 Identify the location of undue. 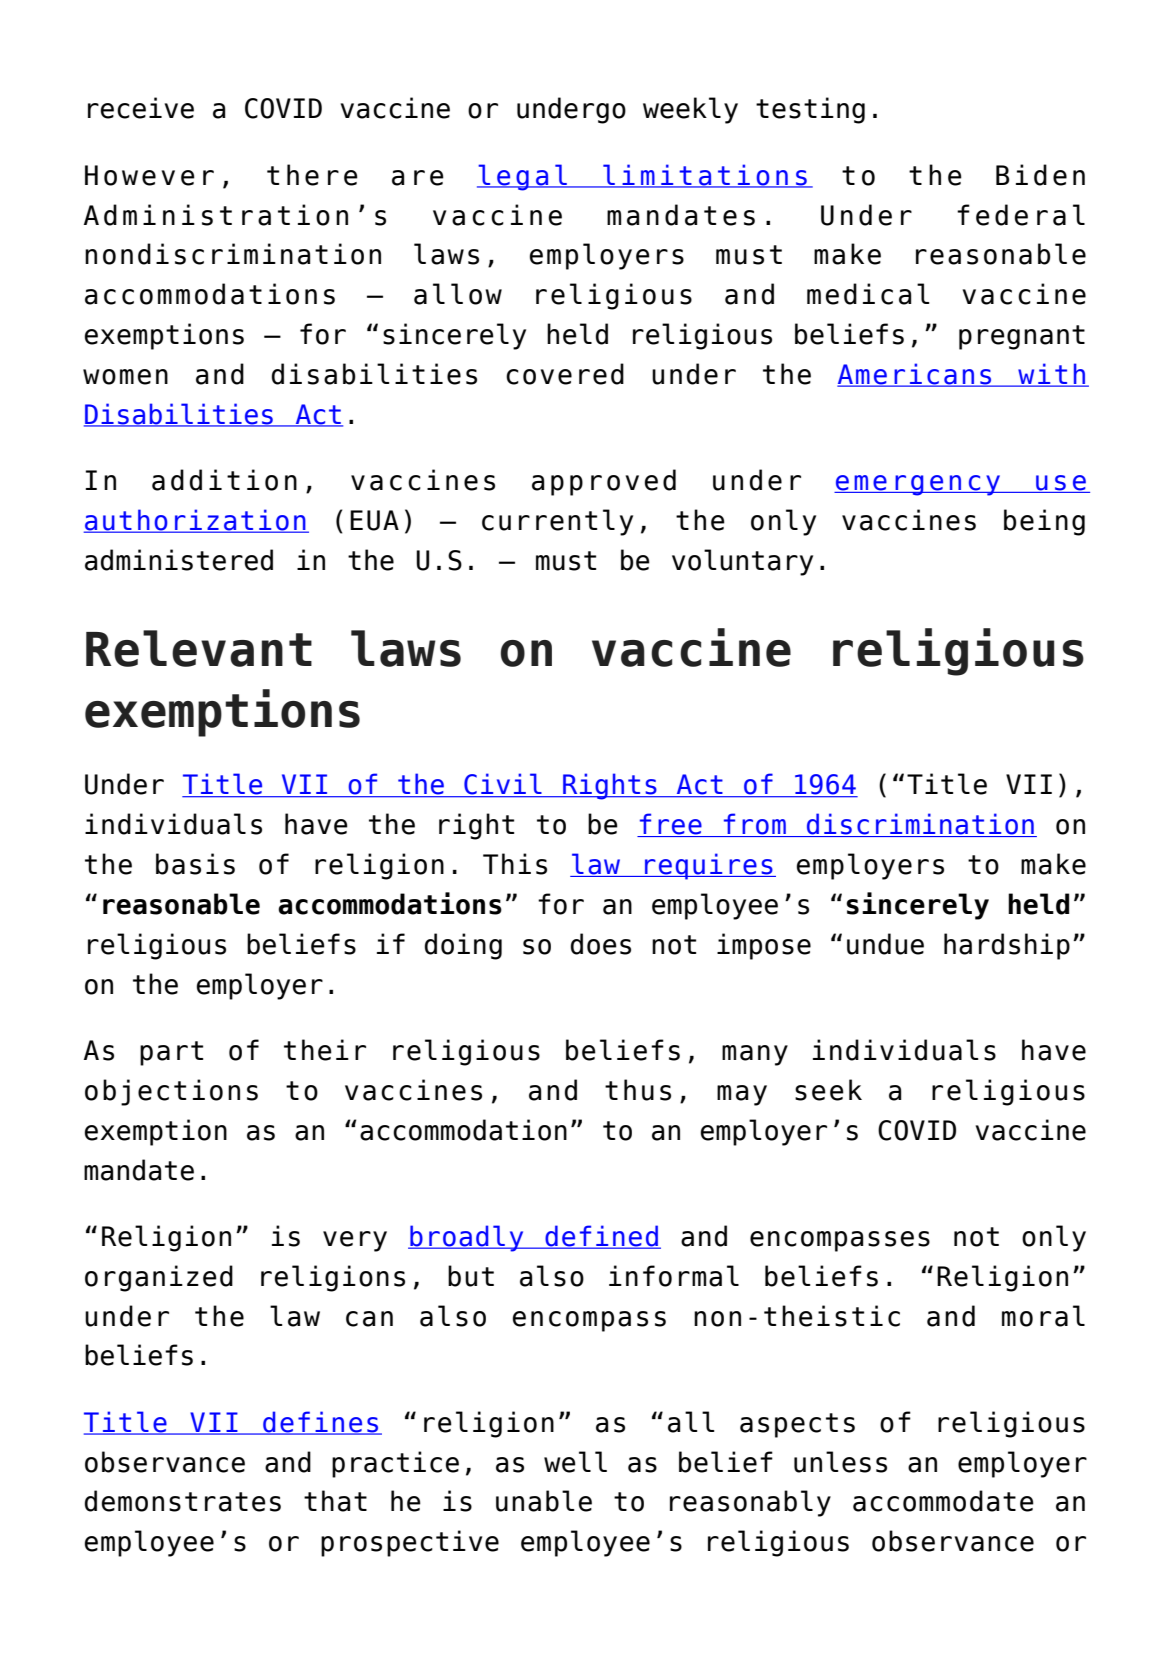
(885, 944).
